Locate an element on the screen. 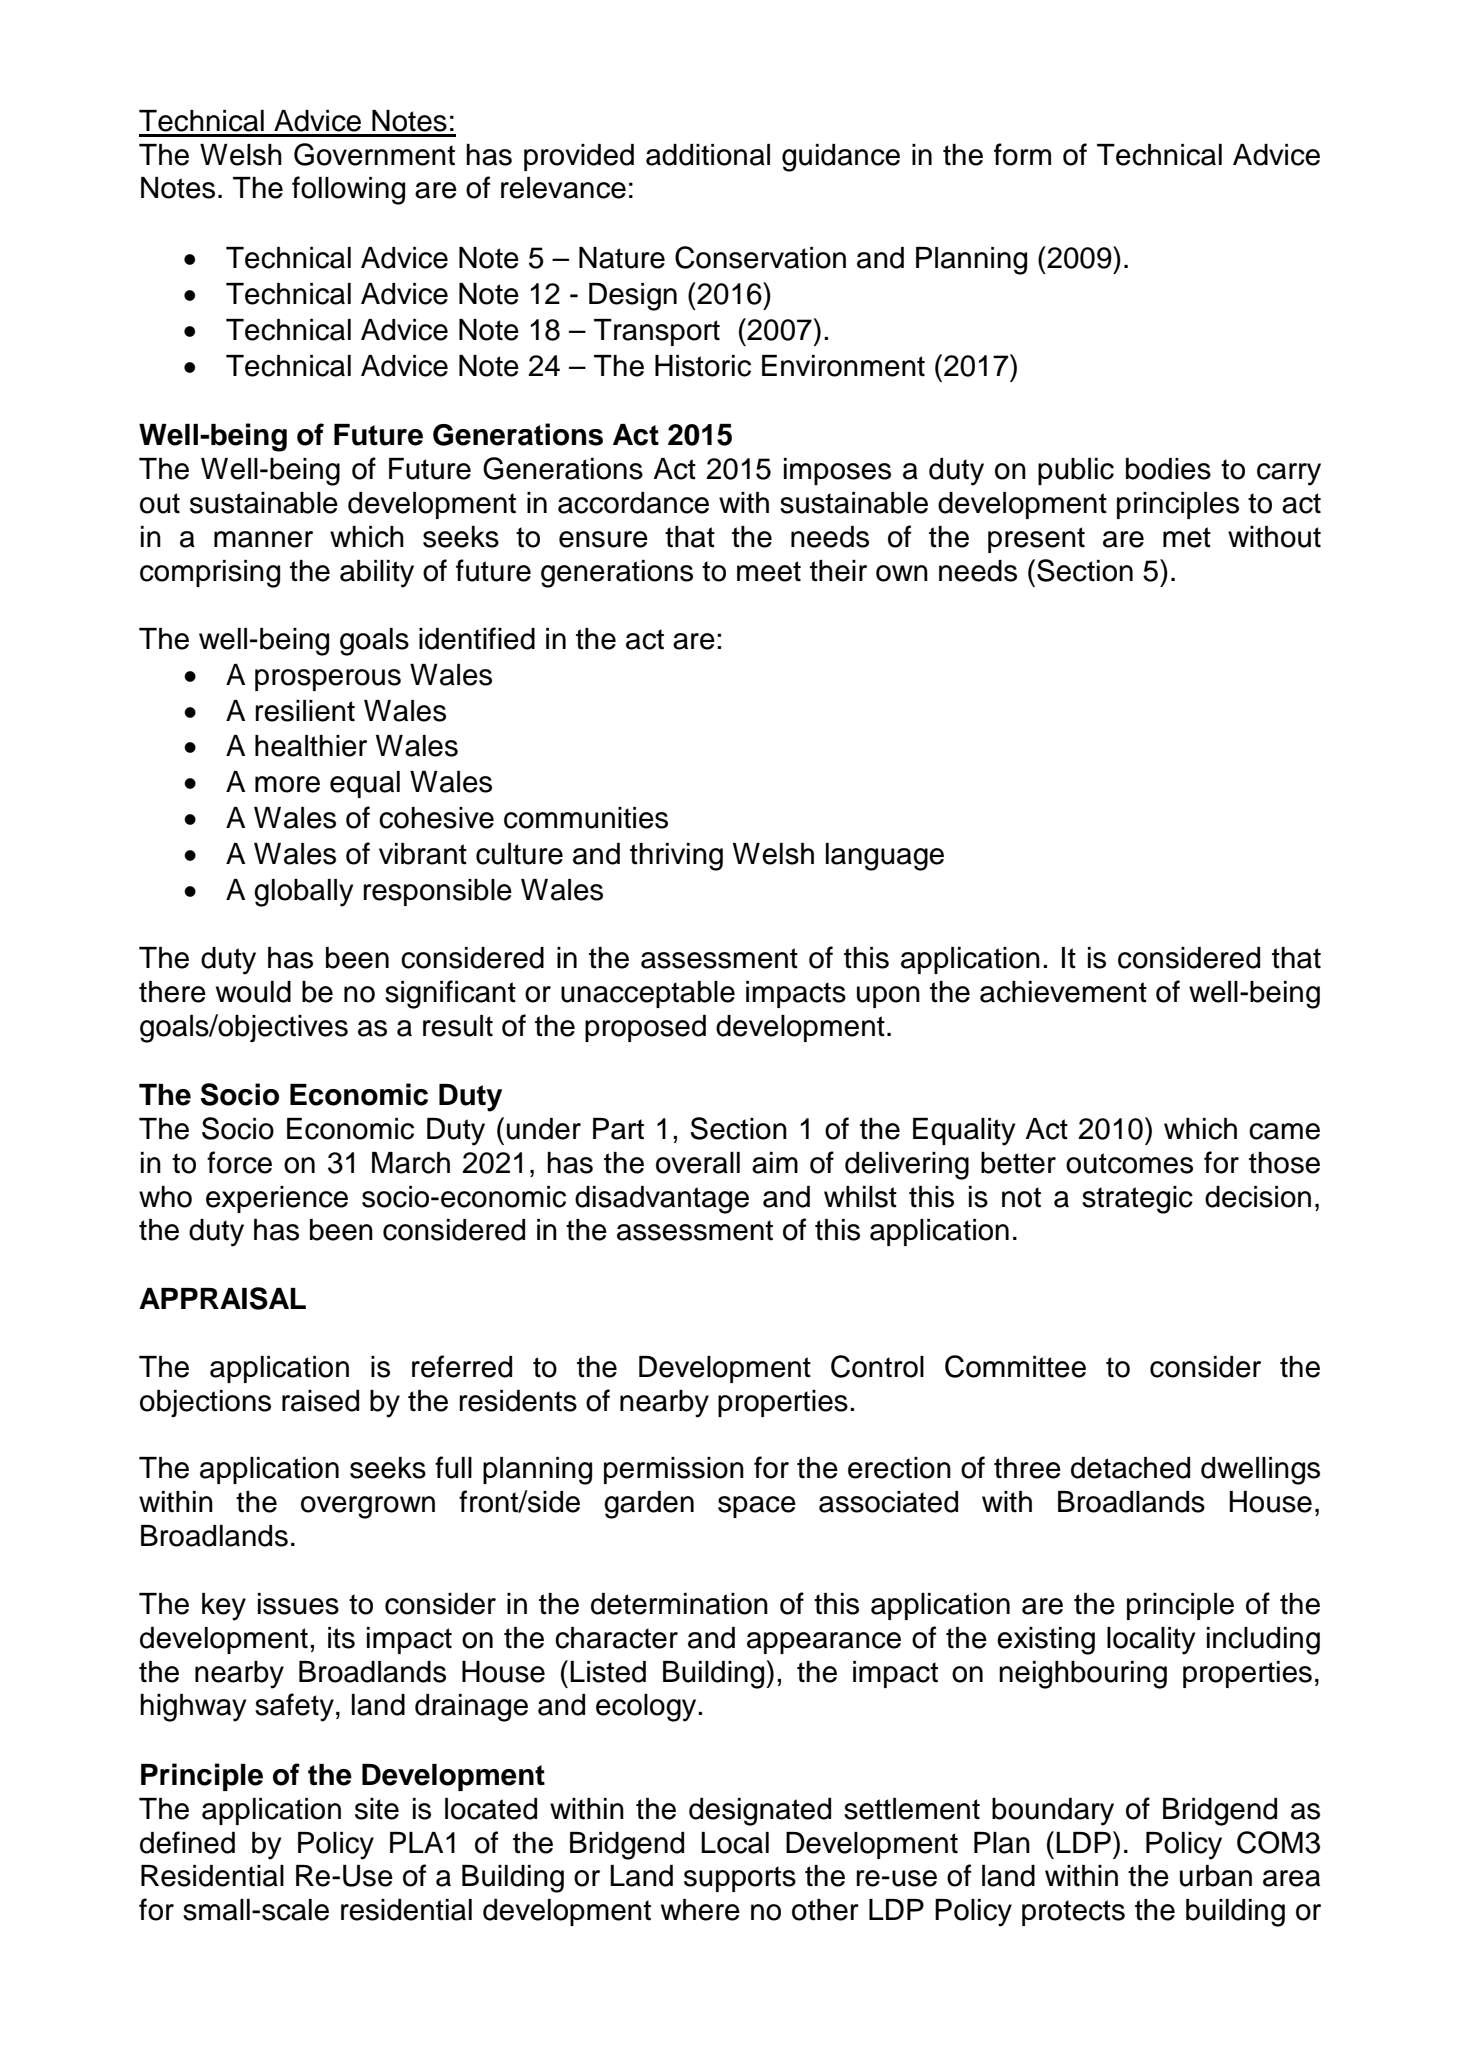 This screenshot has height=2066, width=1460. overall is located at coordinates (698, 1163).
